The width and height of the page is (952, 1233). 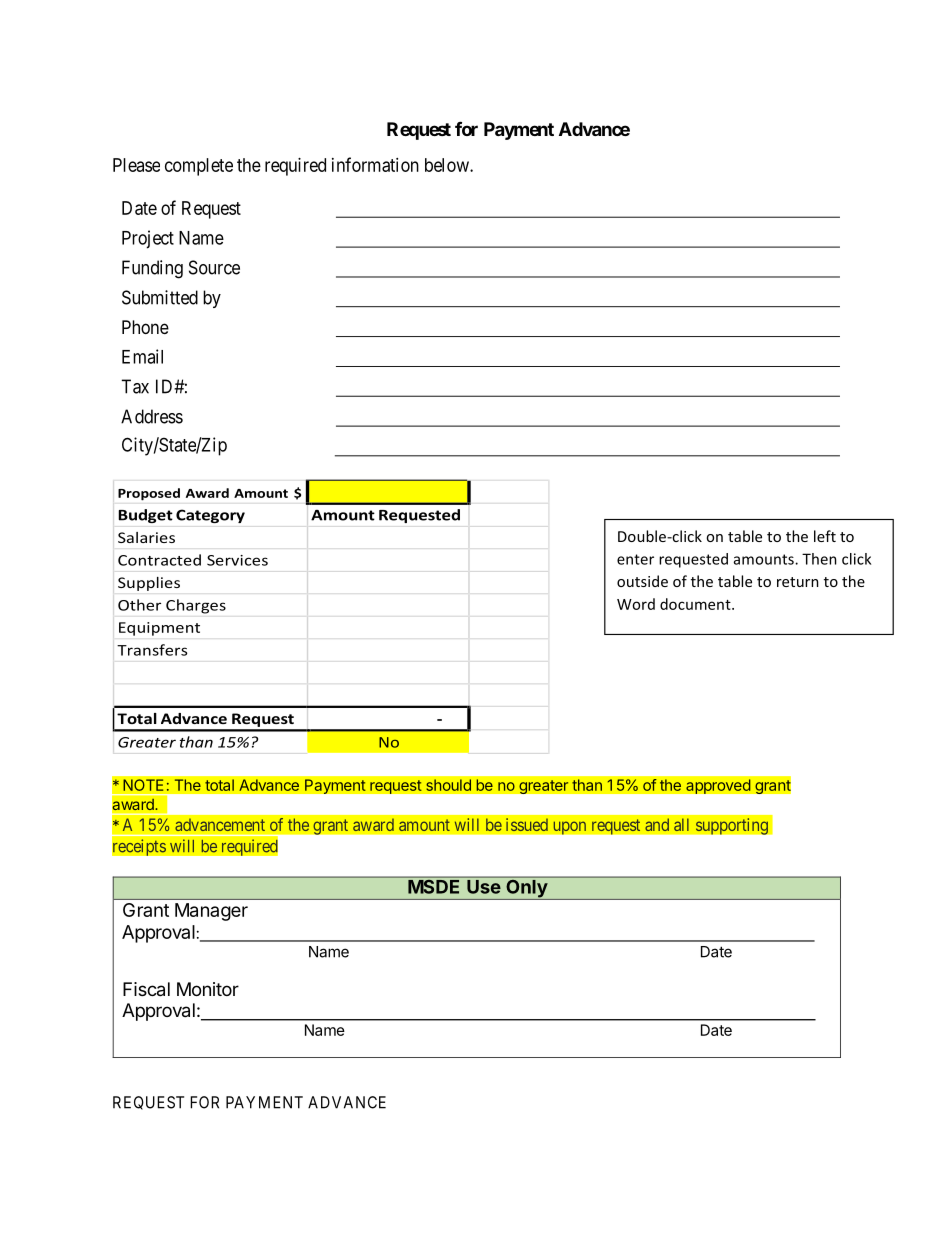 I want to click on enter, so click(x=635, y=559).
